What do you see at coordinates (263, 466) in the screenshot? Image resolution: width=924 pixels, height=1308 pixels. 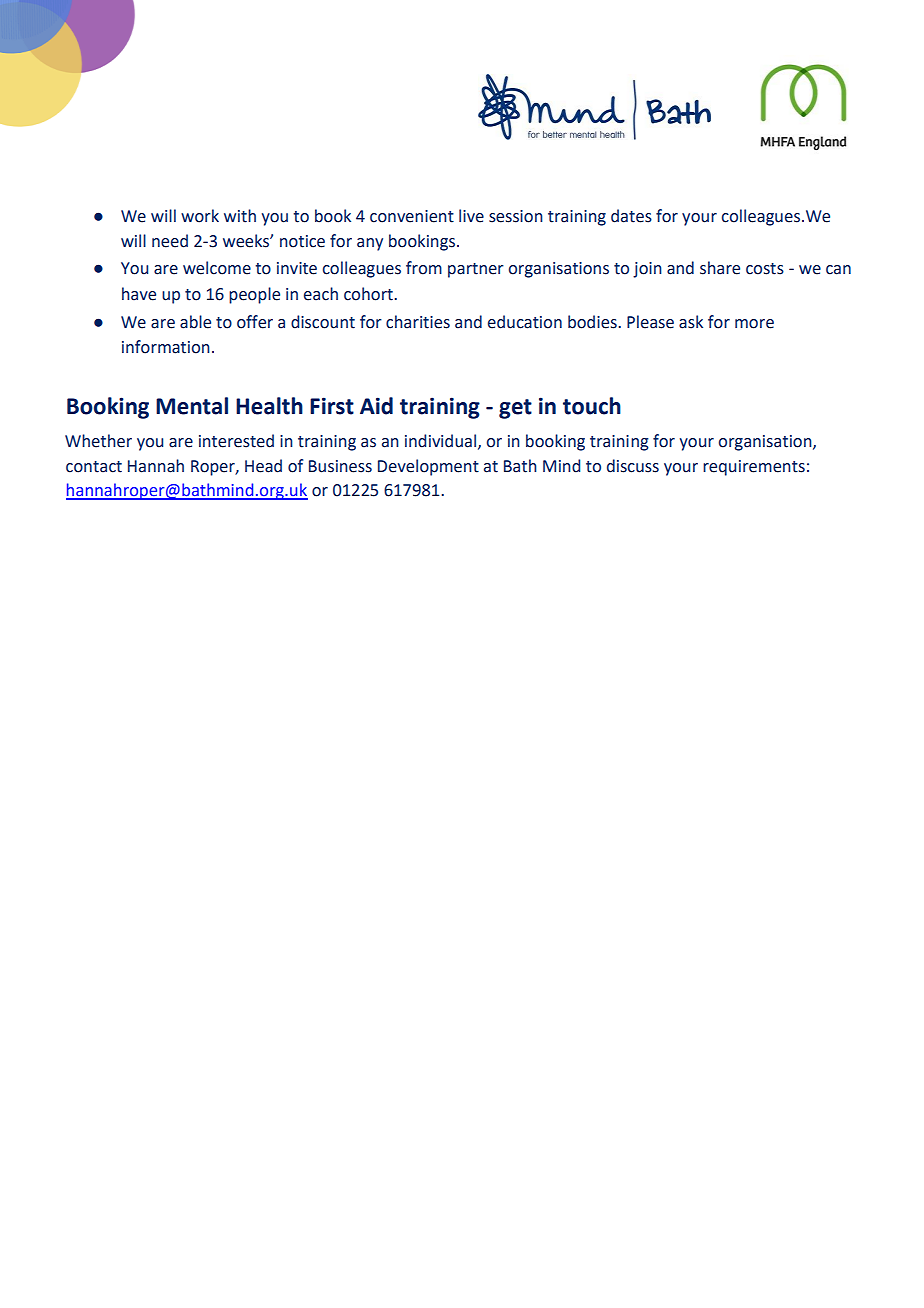 I see `Head` at bounding box center [263, 466].
